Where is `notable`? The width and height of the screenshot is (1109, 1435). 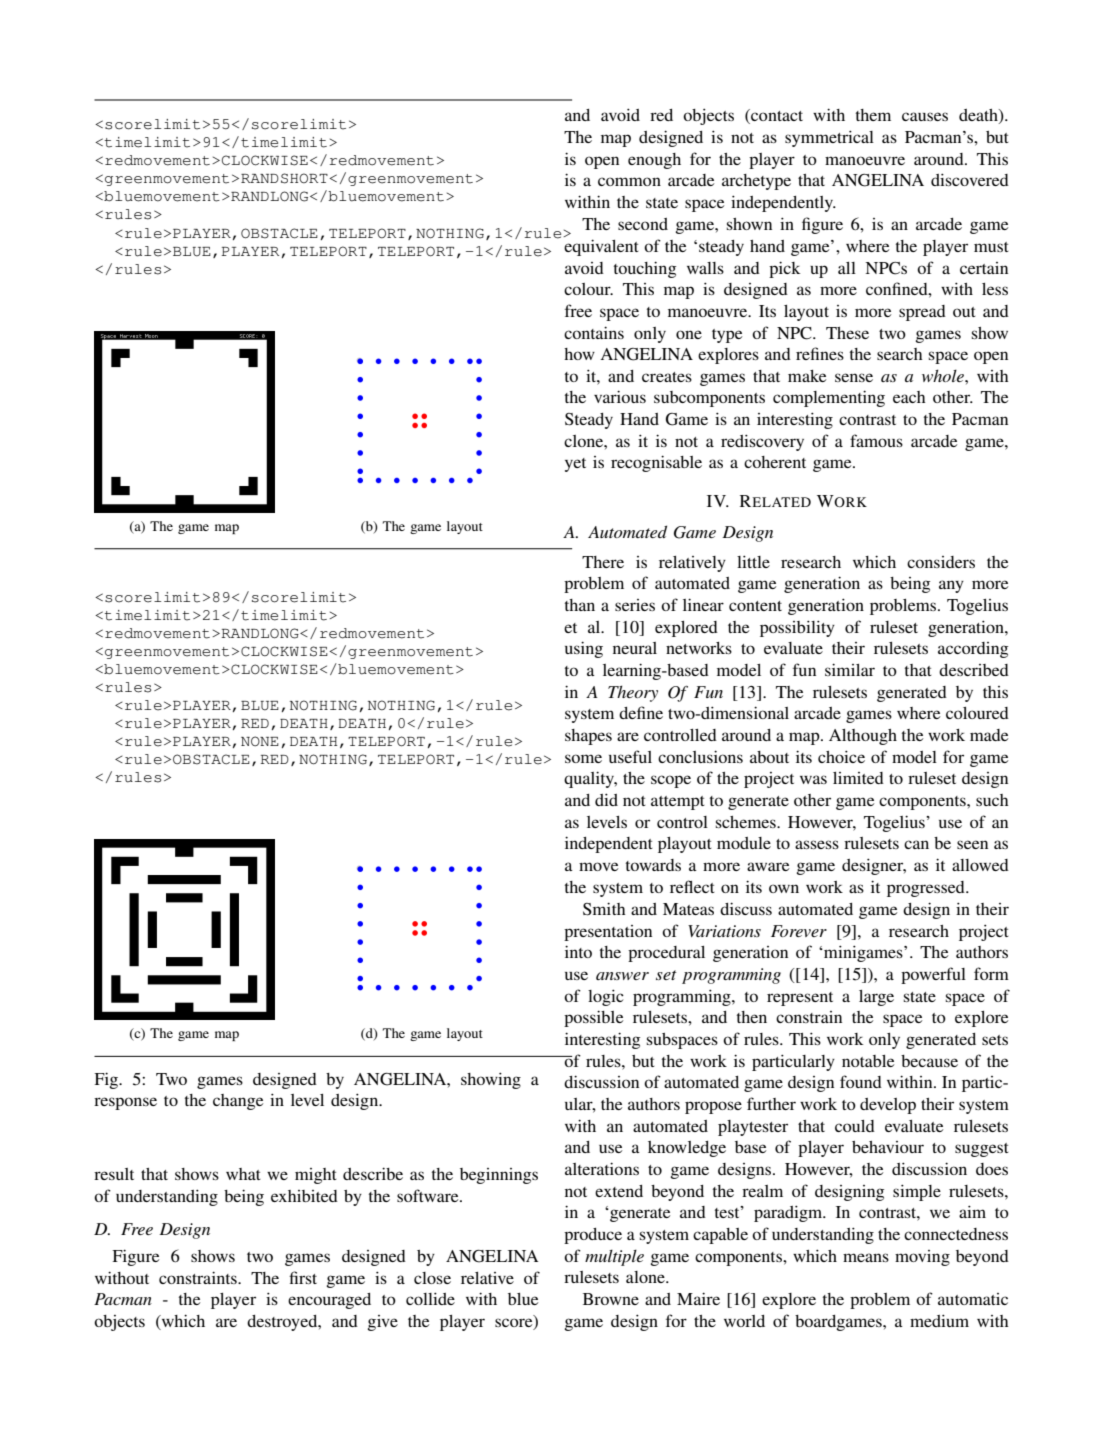
notable is located at coordinates (868, 1061).
